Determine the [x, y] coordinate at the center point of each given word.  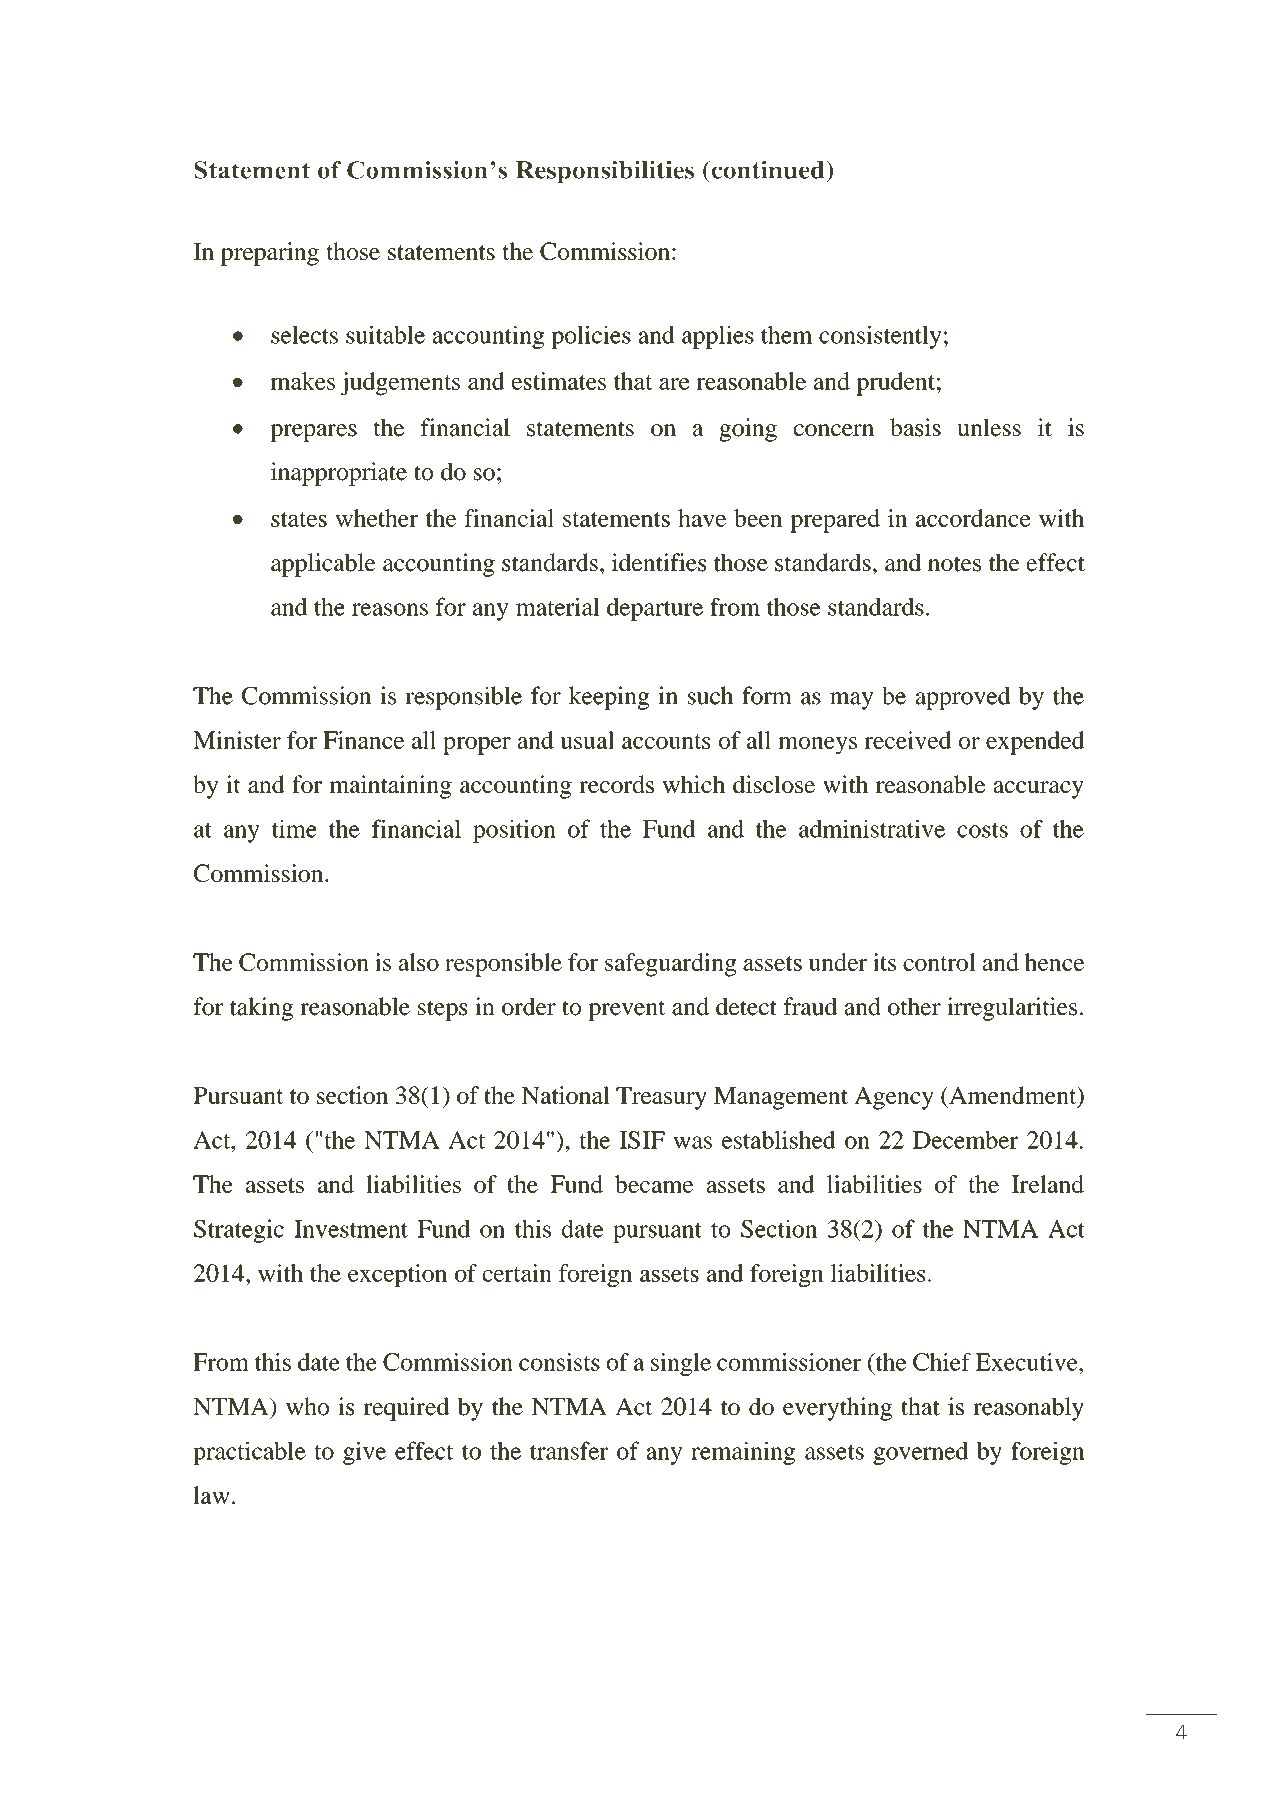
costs [982, 830]
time [294, 828]
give [364, 1453]
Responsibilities [605, 172]
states [299, 519]
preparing [270, 254]
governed [920, 1453]
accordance [973, 518]
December [965, 1140]
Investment [351, 1229]
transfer [569, 1450]
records [616, 784]
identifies [659, 562]
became [654, 1184]
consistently [880, 337]
